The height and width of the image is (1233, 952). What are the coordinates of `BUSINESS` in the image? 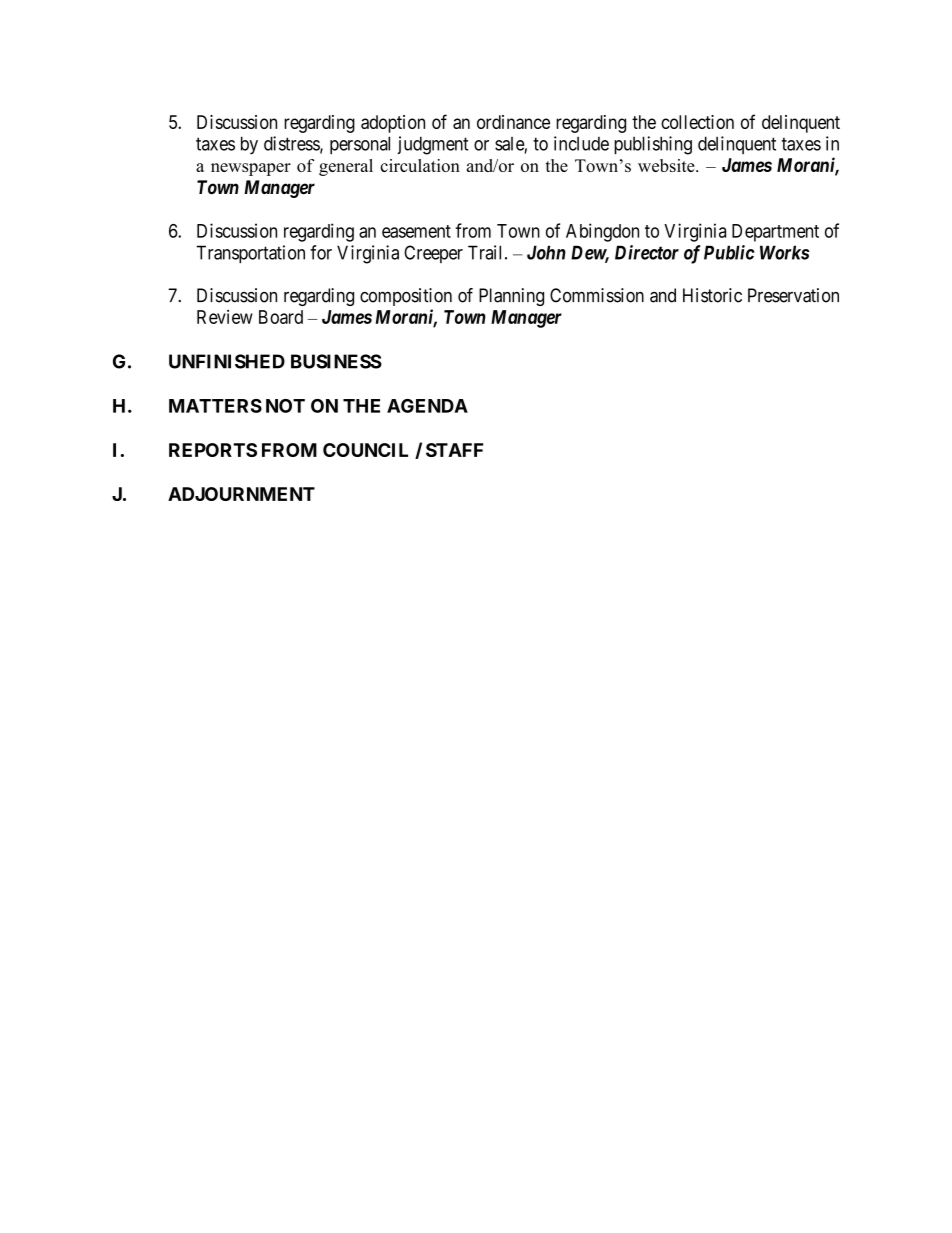 It's located at (336, 361).
